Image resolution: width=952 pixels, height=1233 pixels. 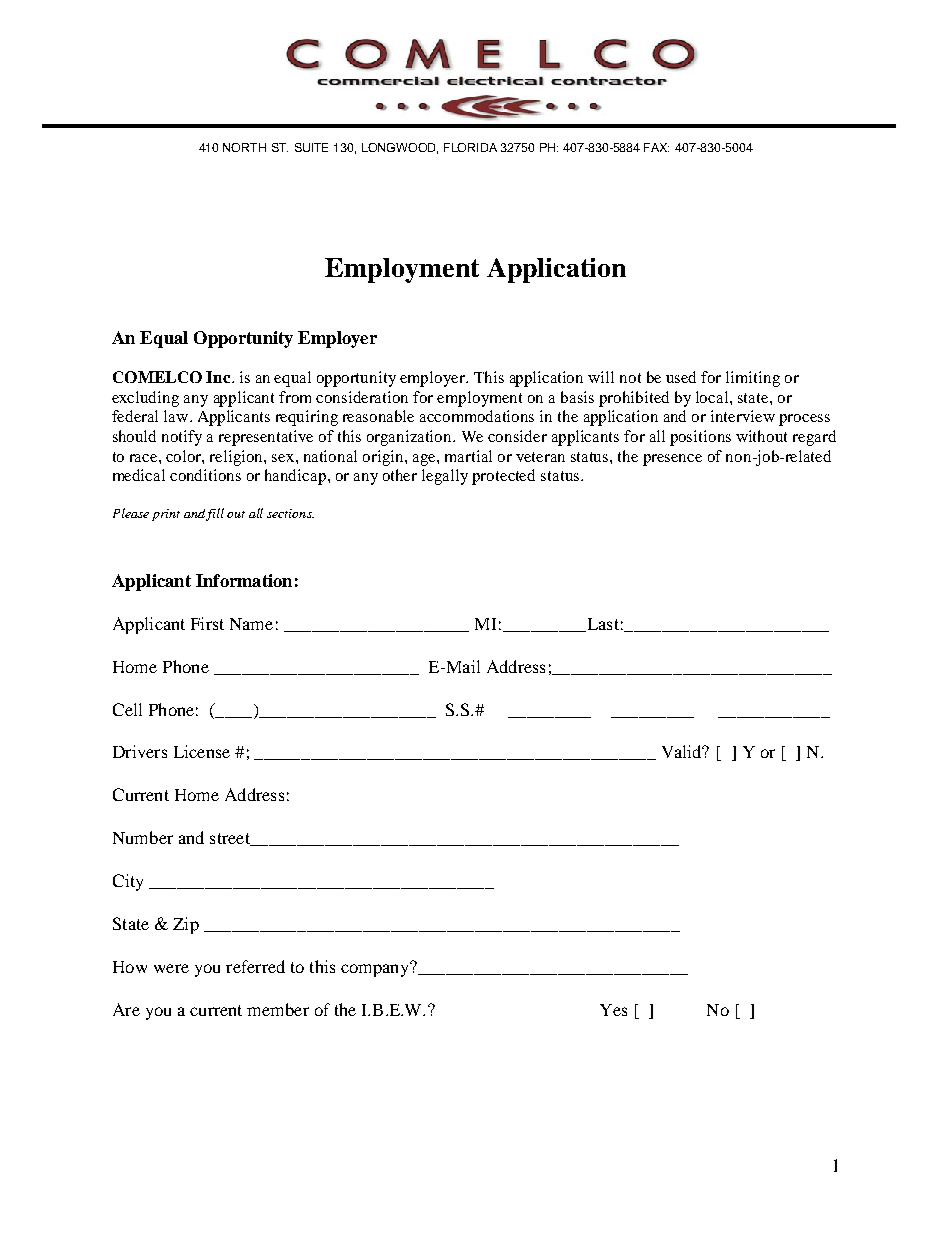 What do you see at coordinates (244, 147) in the page?
I see `NORTH` at bounding box center [244, 147].
